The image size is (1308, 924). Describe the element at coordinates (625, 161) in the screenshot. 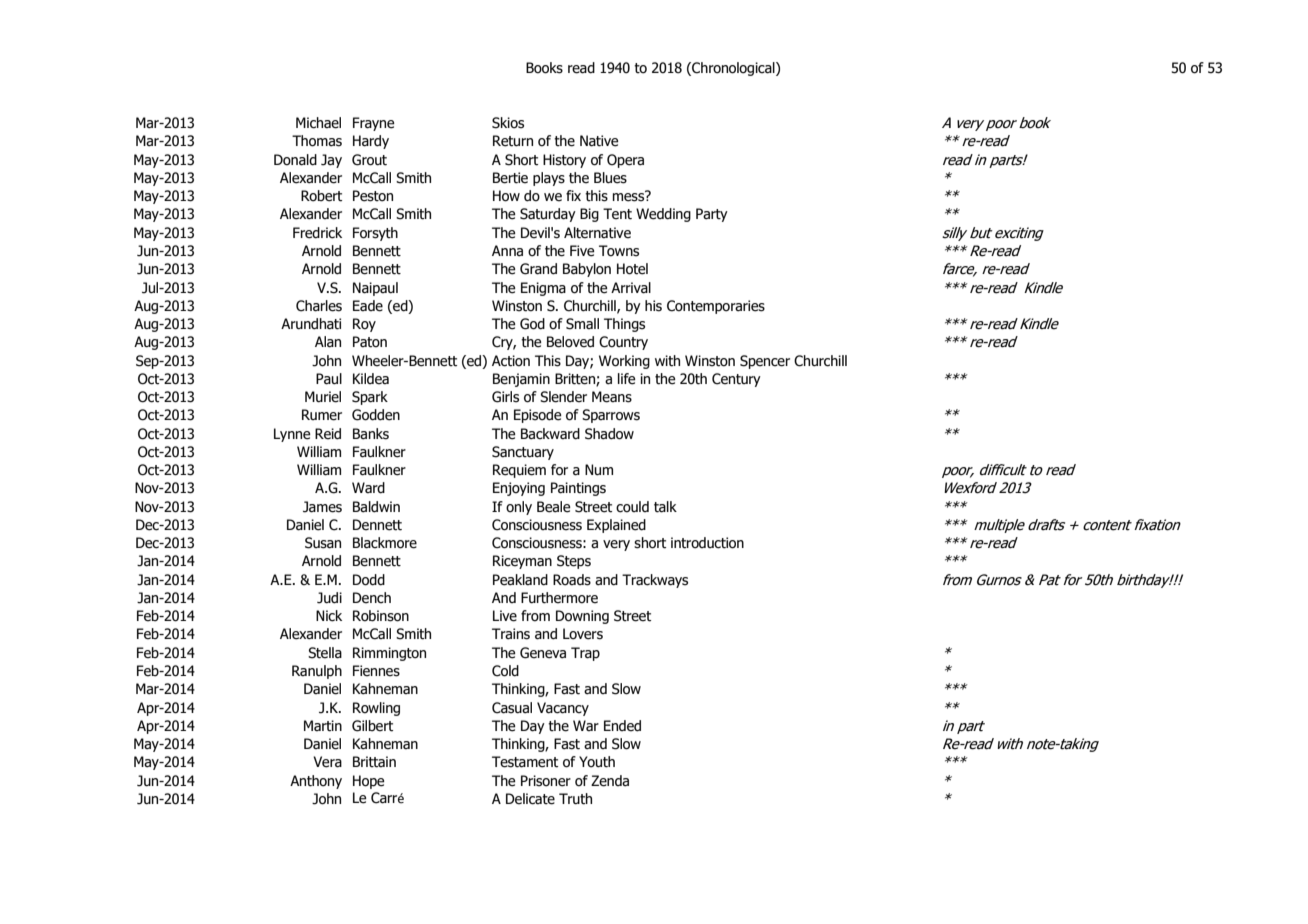

I see `Opera` at that location.
